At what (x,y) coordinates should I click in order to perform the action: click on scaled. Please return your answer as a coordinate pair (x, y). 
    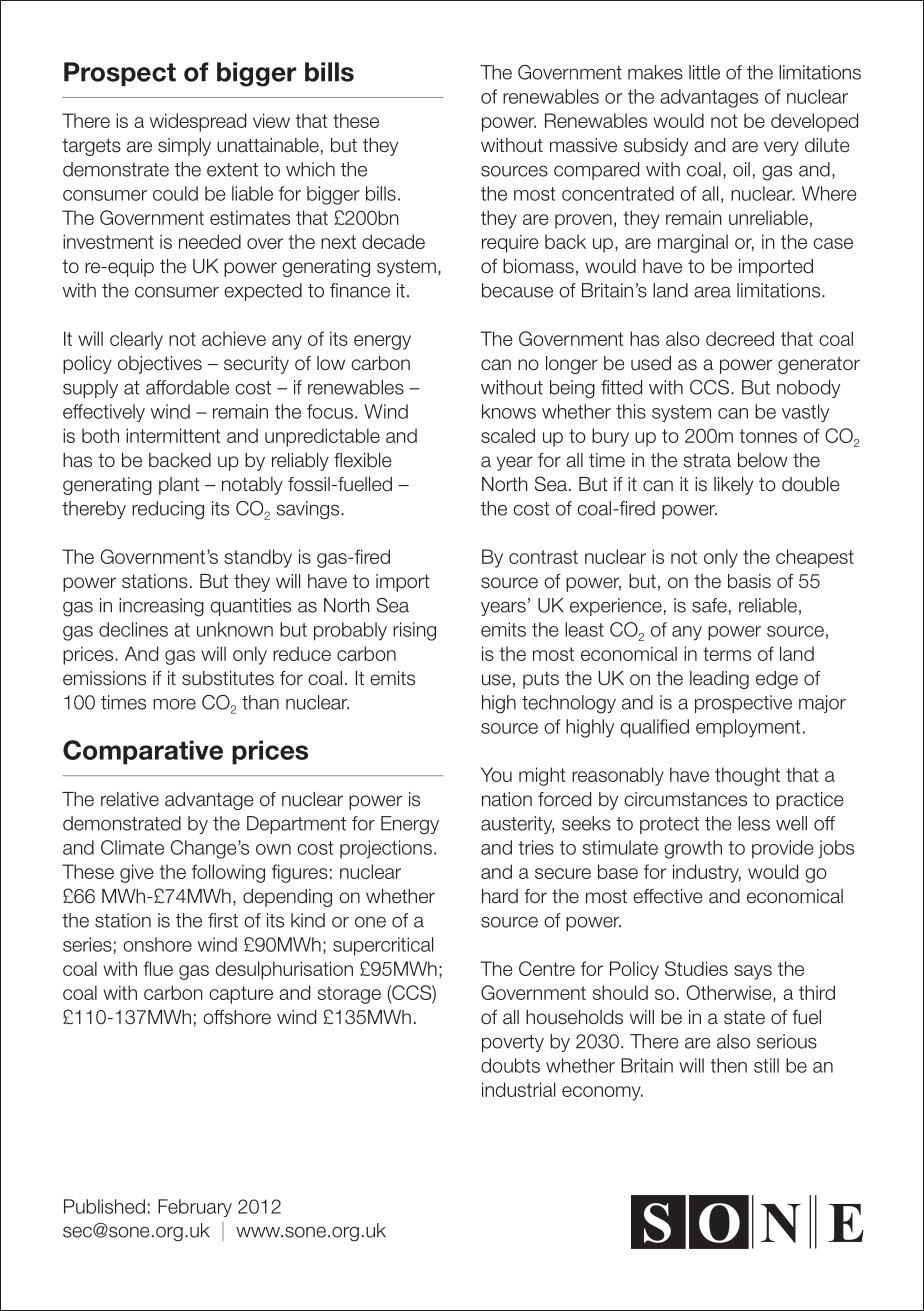
    Looking at the image, I should click on (508, 435).
